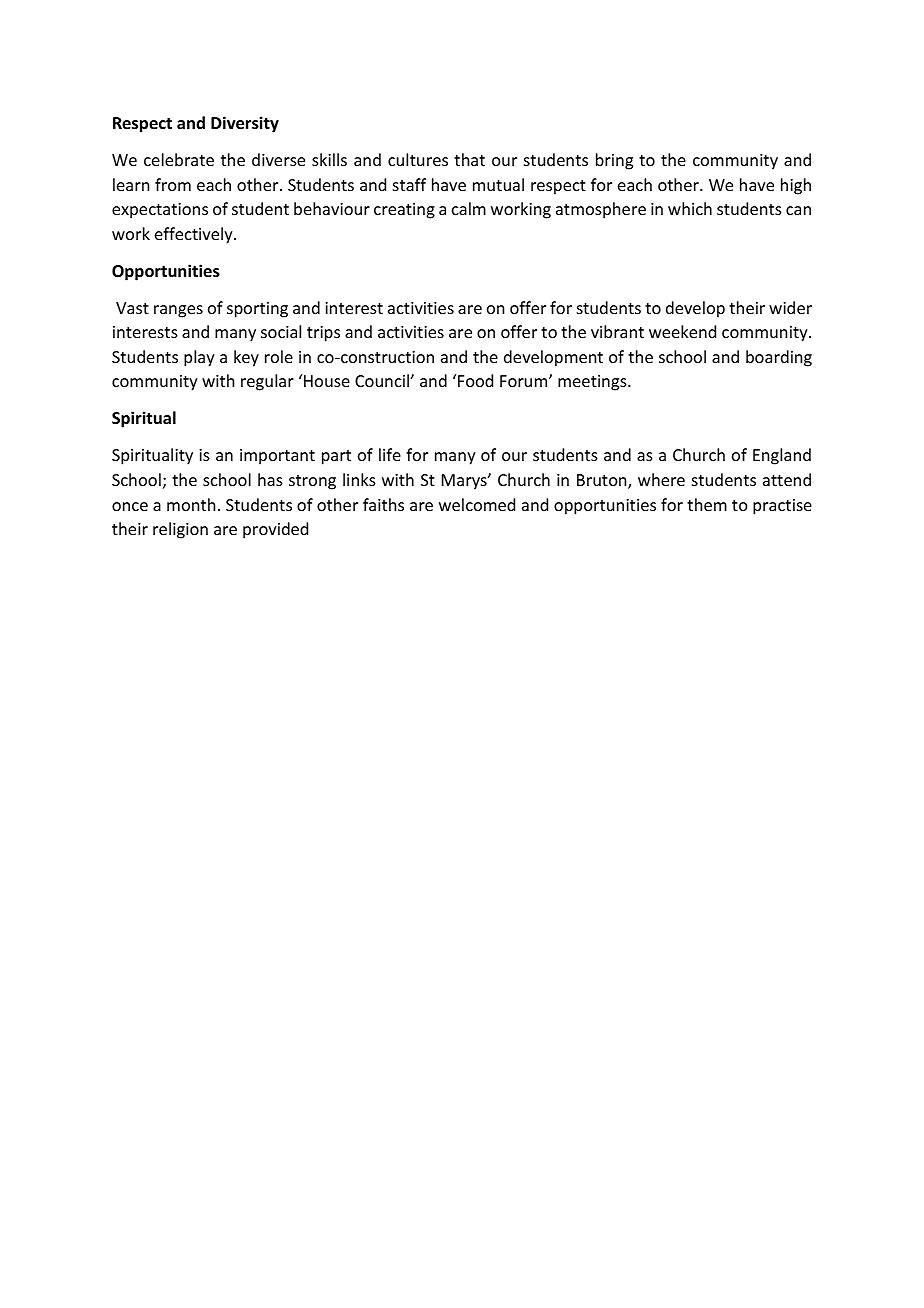  I want to click on welcomed, so click(477, 504).
